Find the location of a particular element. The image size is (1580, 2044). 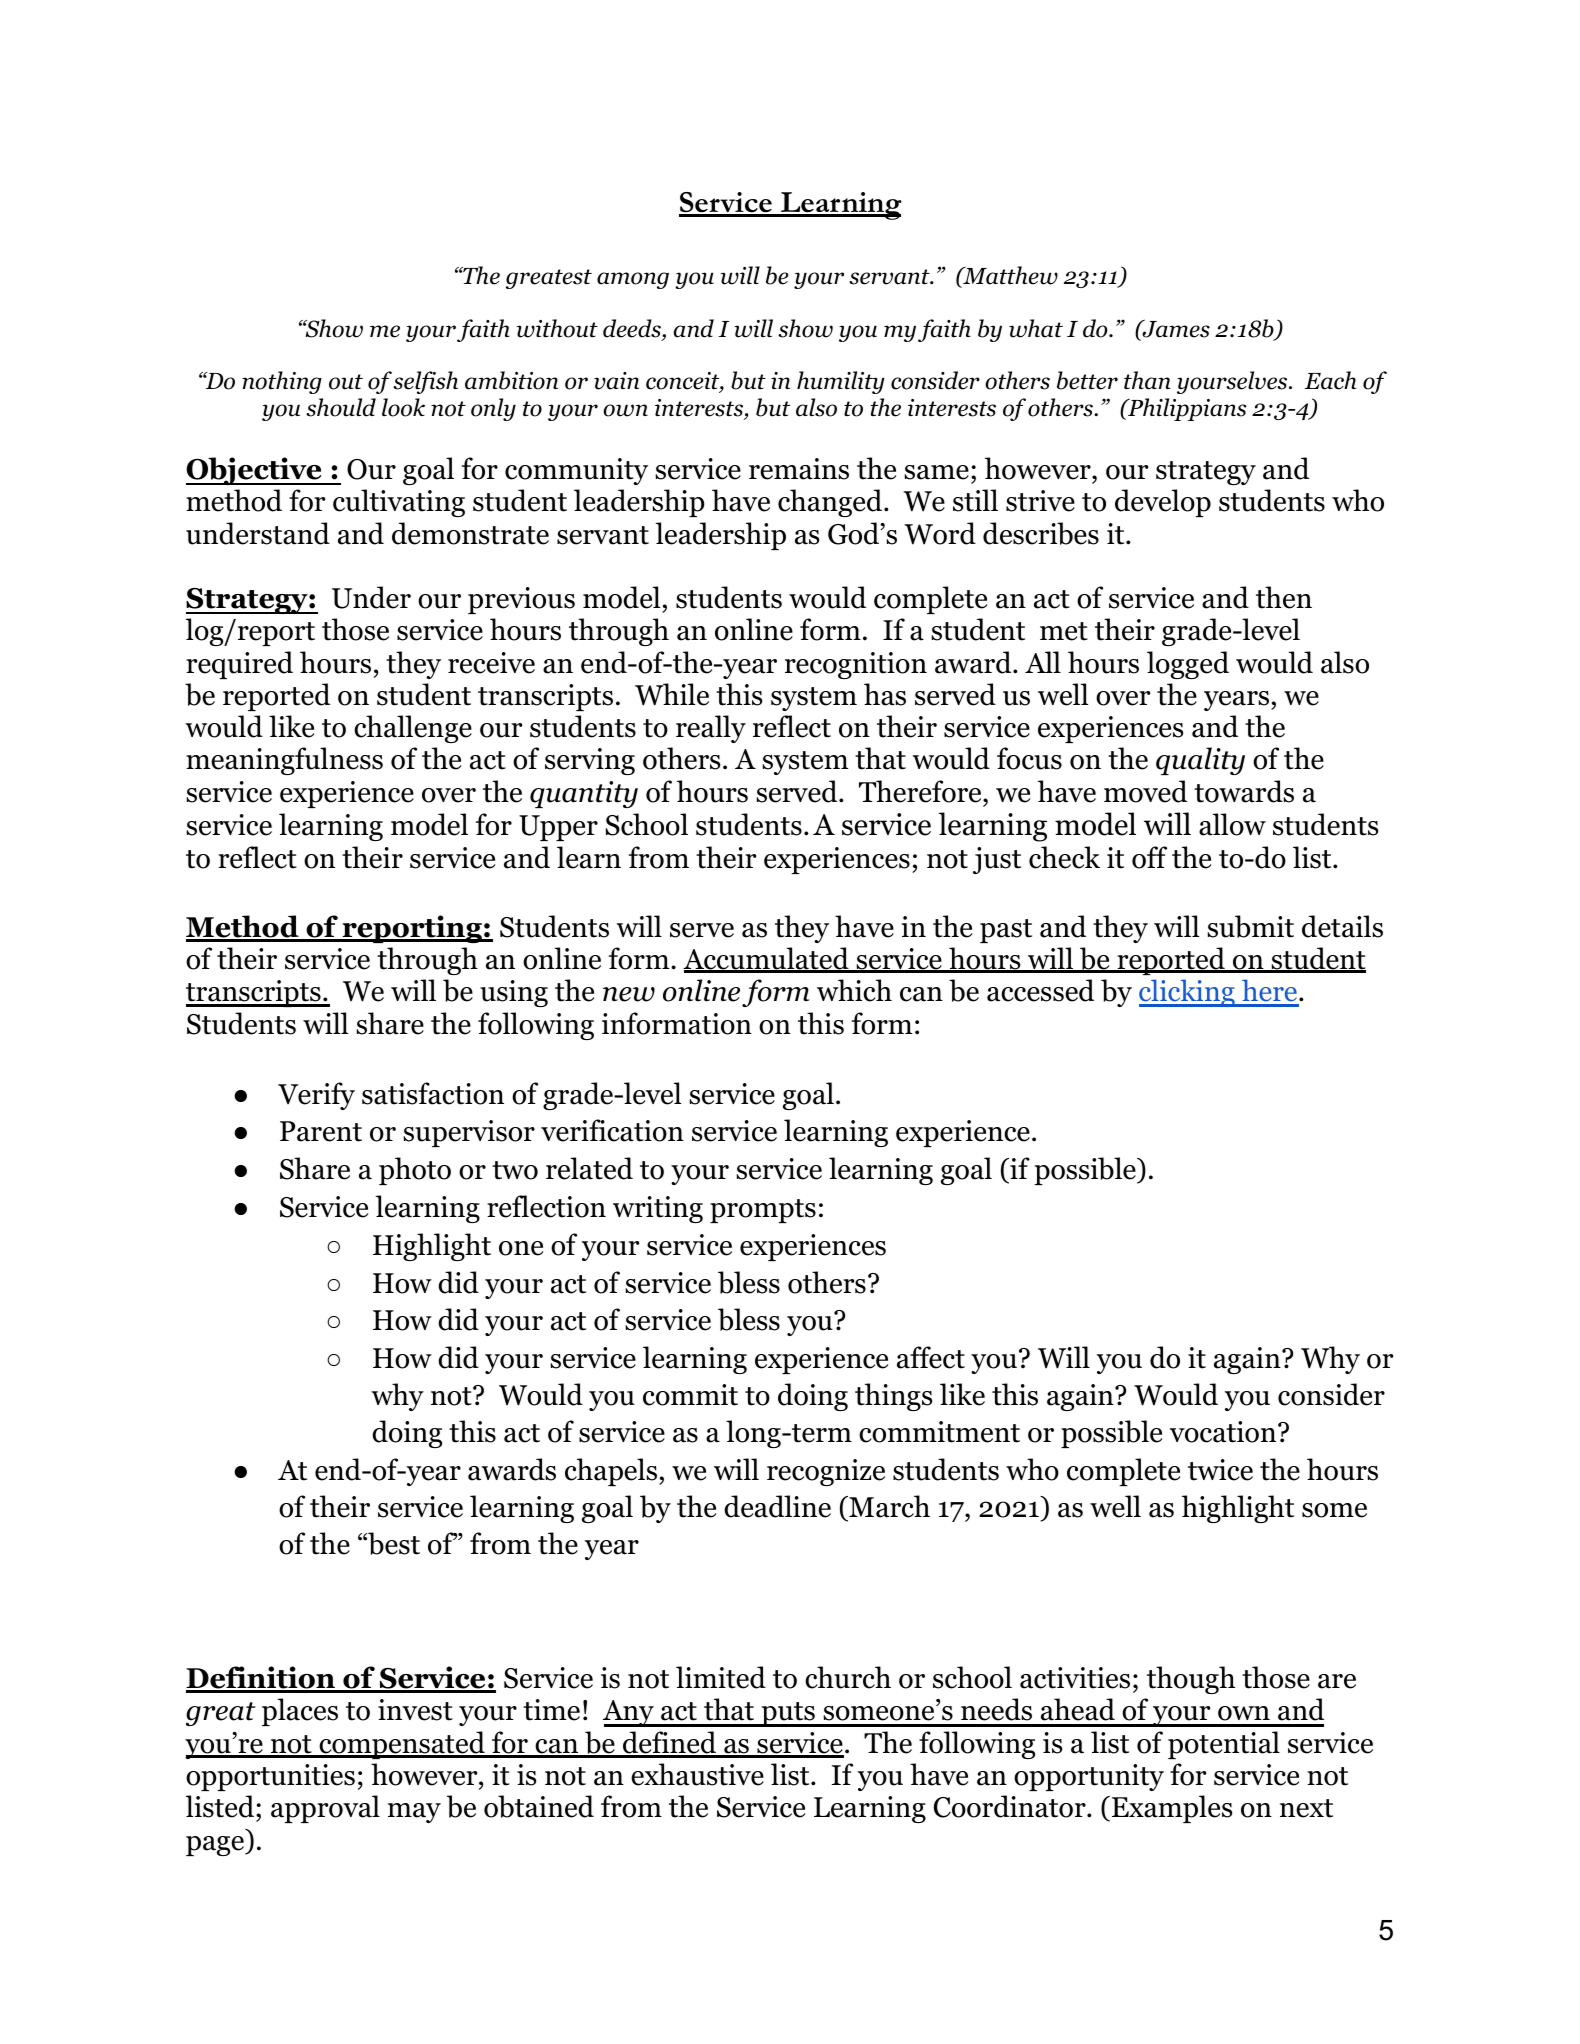

really is located at coordinates (711, 729).
